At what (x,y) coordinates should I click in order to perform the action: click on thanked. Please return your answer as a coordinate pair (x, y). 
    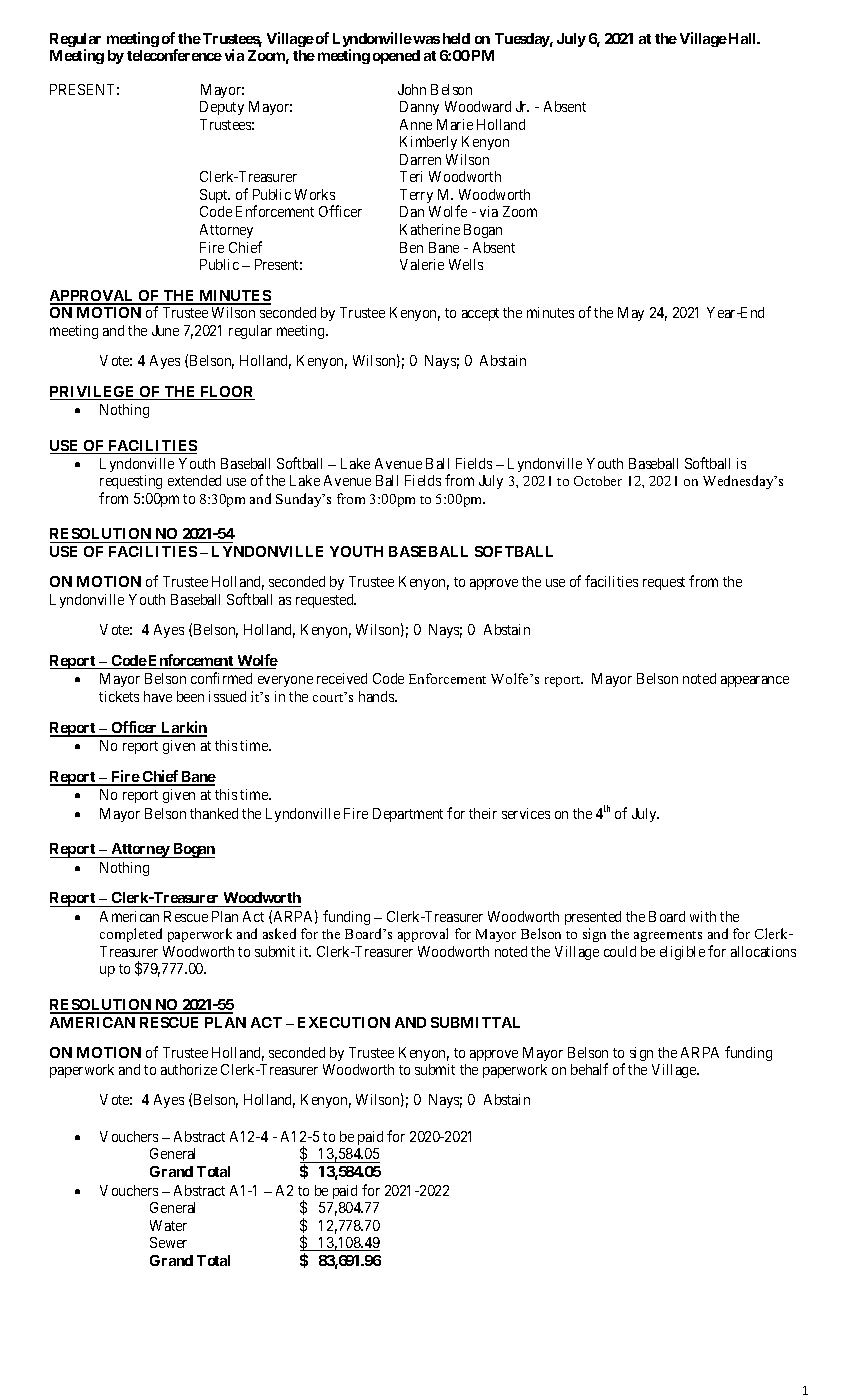
    Looking at the image, I should click on (214, 813).
